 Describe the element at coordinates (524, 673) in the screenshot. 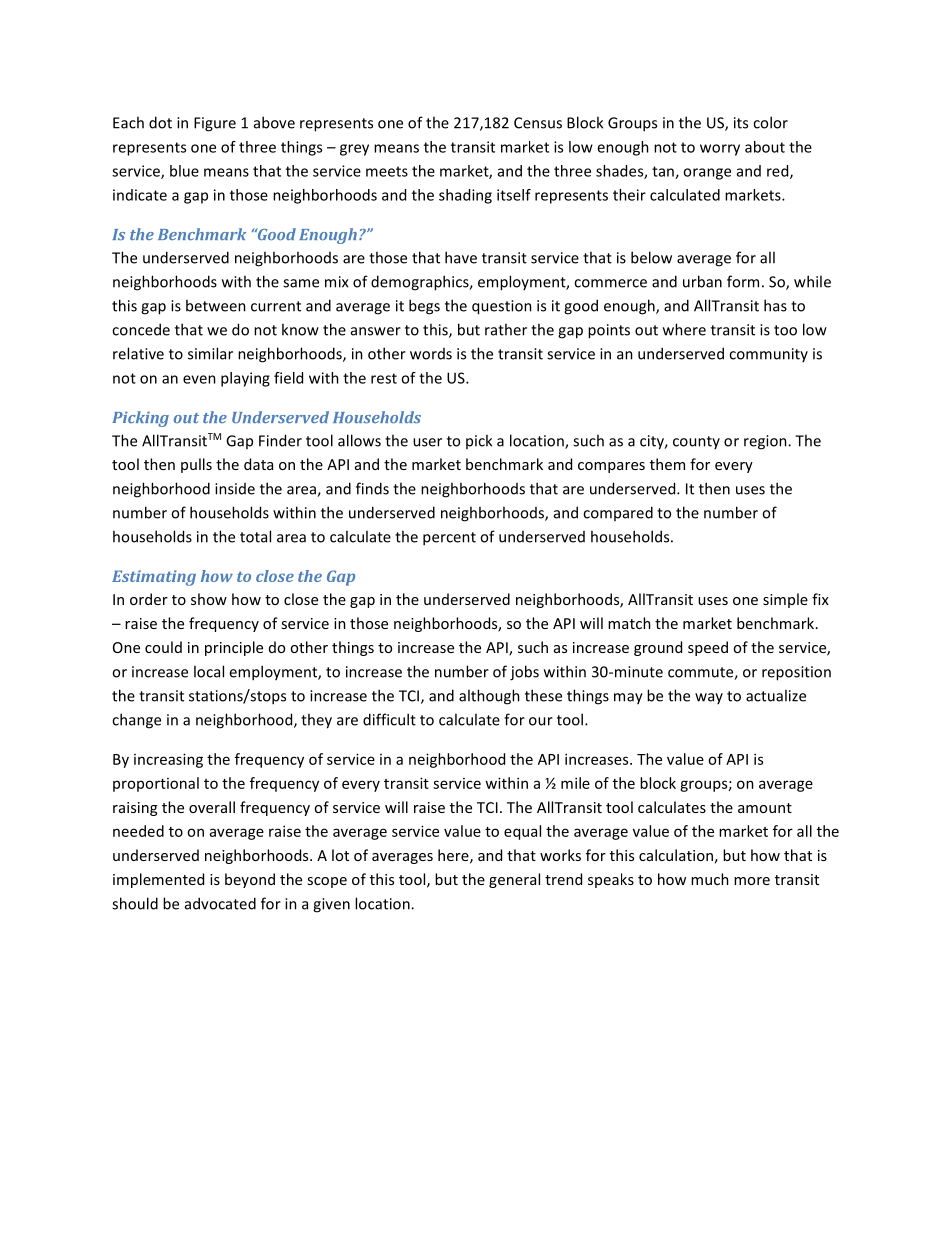

I see `jobs` at that location.
